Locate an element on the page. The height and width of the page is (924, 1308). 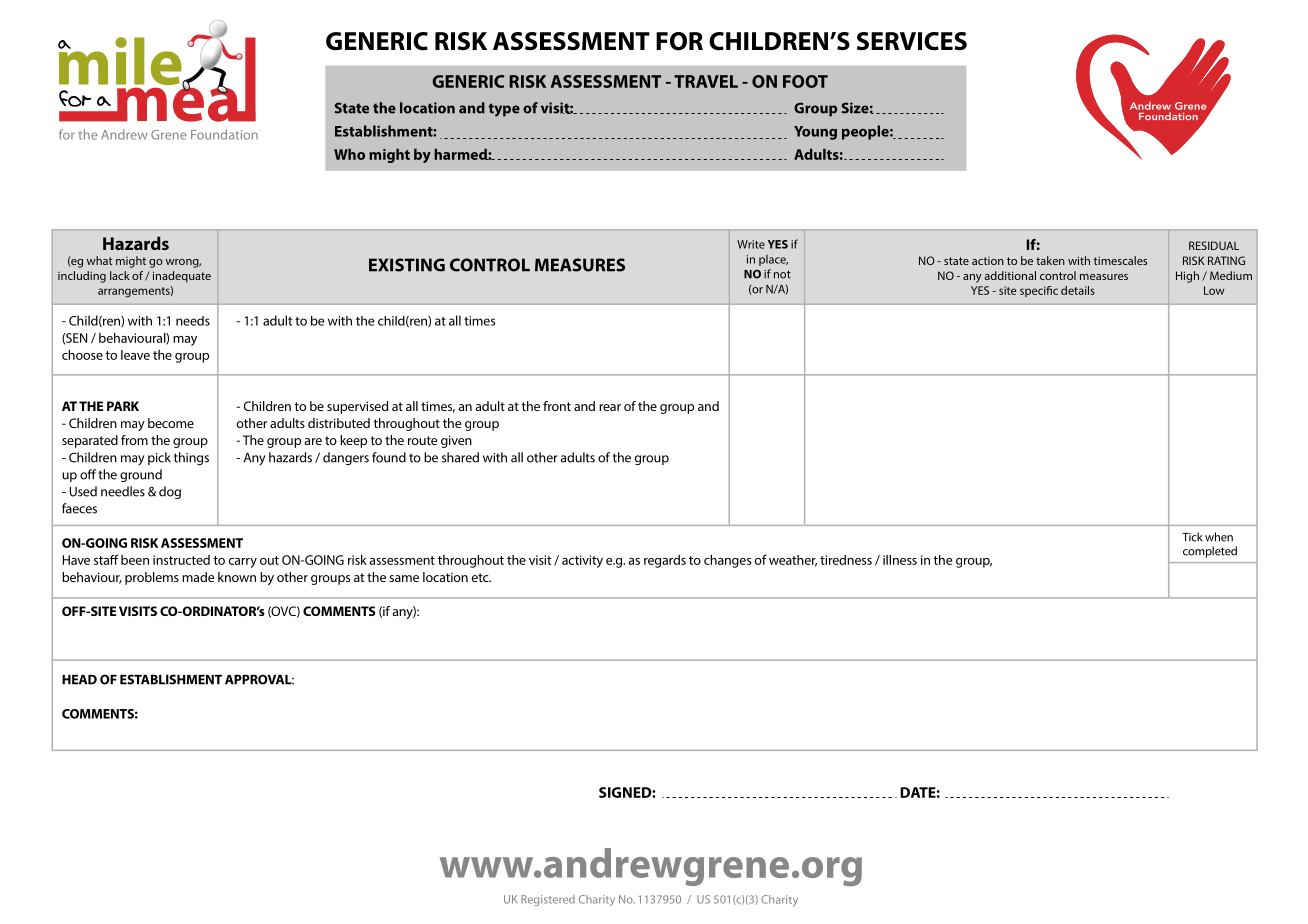
mile is located at coordinates (121, 62).
